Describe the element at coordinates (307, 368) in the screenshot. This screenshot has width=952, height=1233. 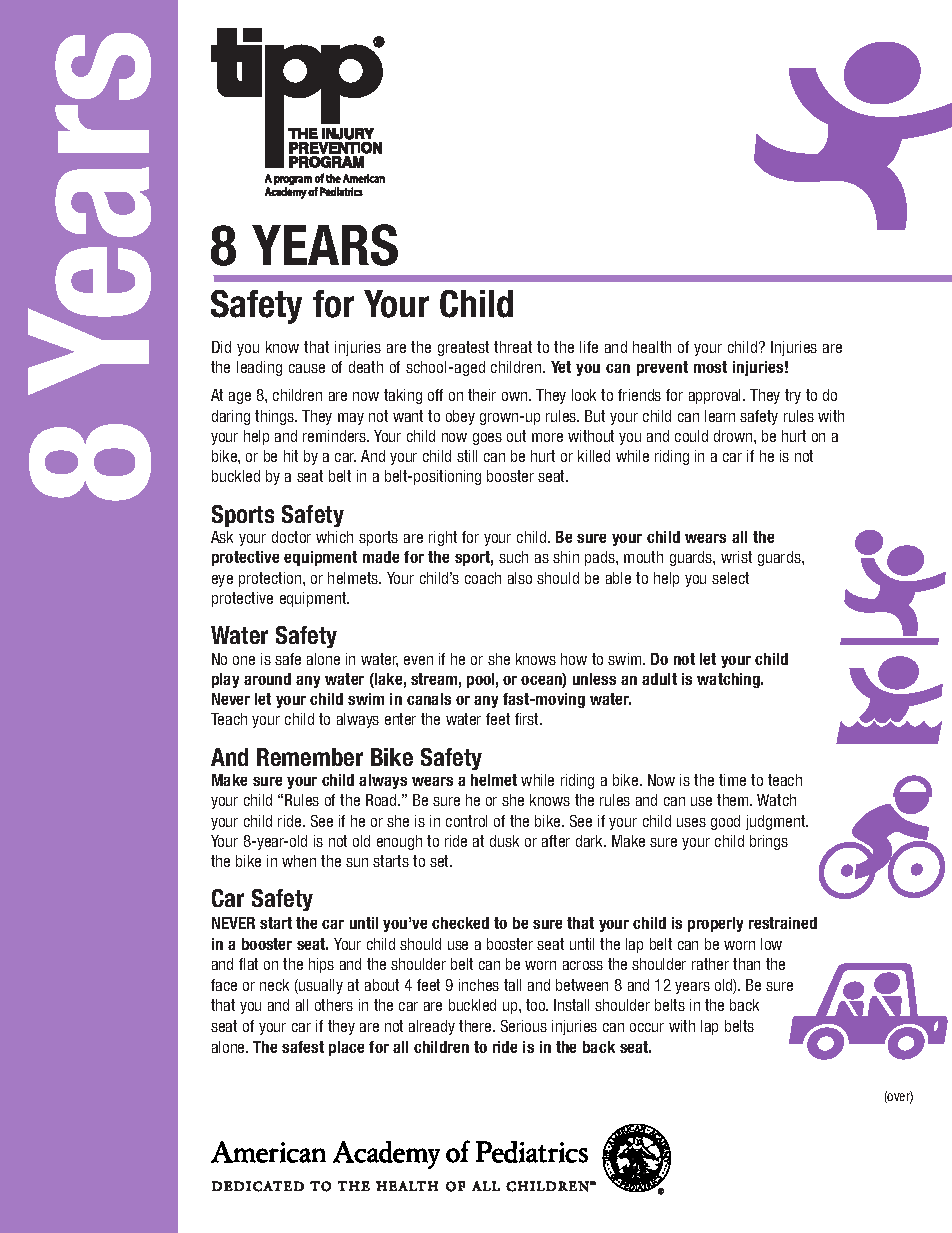
I see `cause` at that location.
